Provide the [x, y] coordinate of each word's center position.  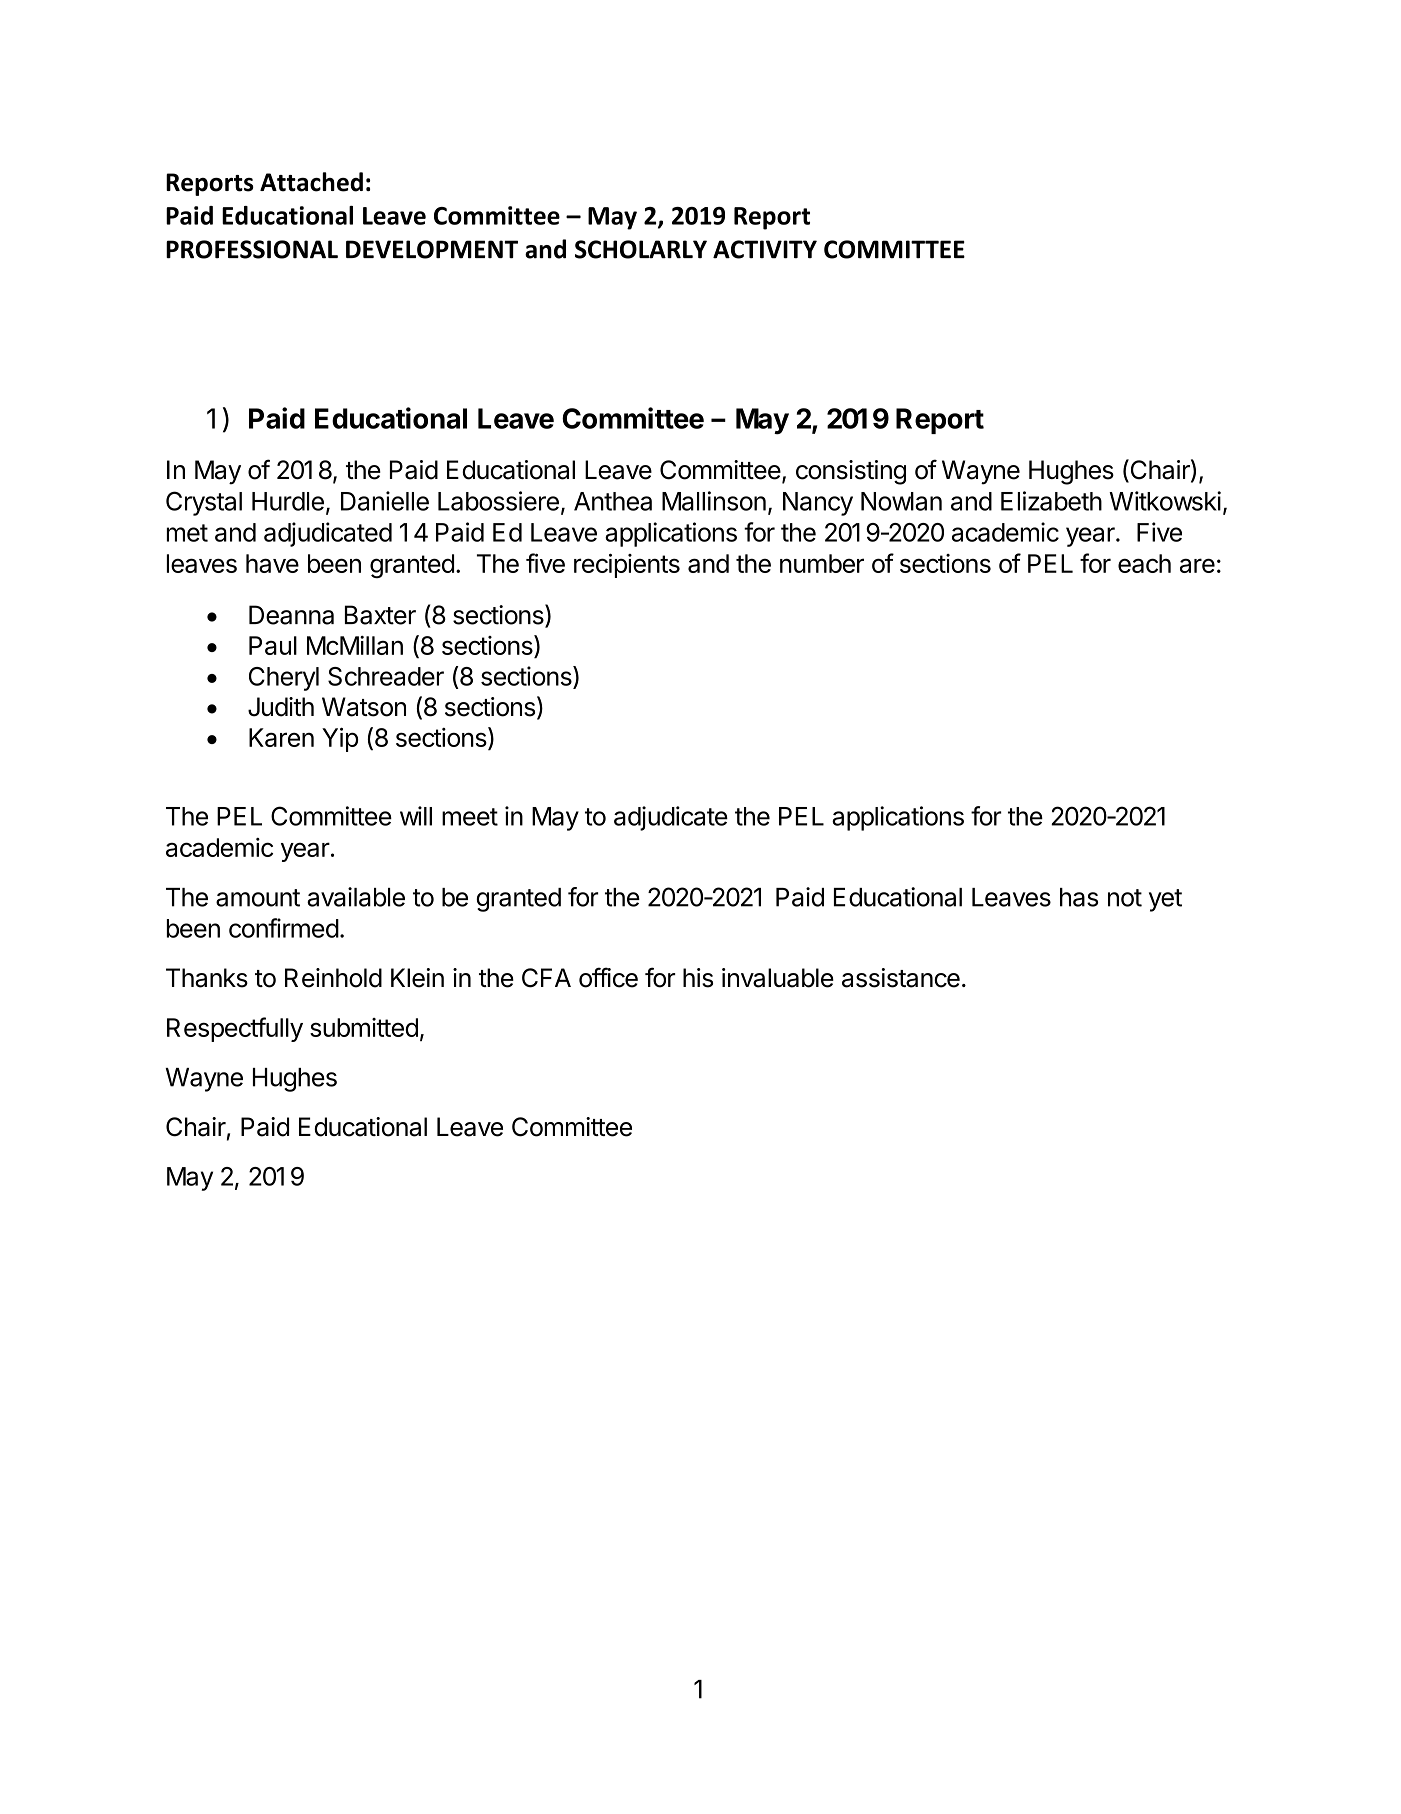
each [1144, 563]
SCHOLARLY [641, 249]
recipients [627, 565]
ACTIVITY [765, 249]
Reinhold [333, 978]
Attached [311, 182]
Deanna [291, 615]
